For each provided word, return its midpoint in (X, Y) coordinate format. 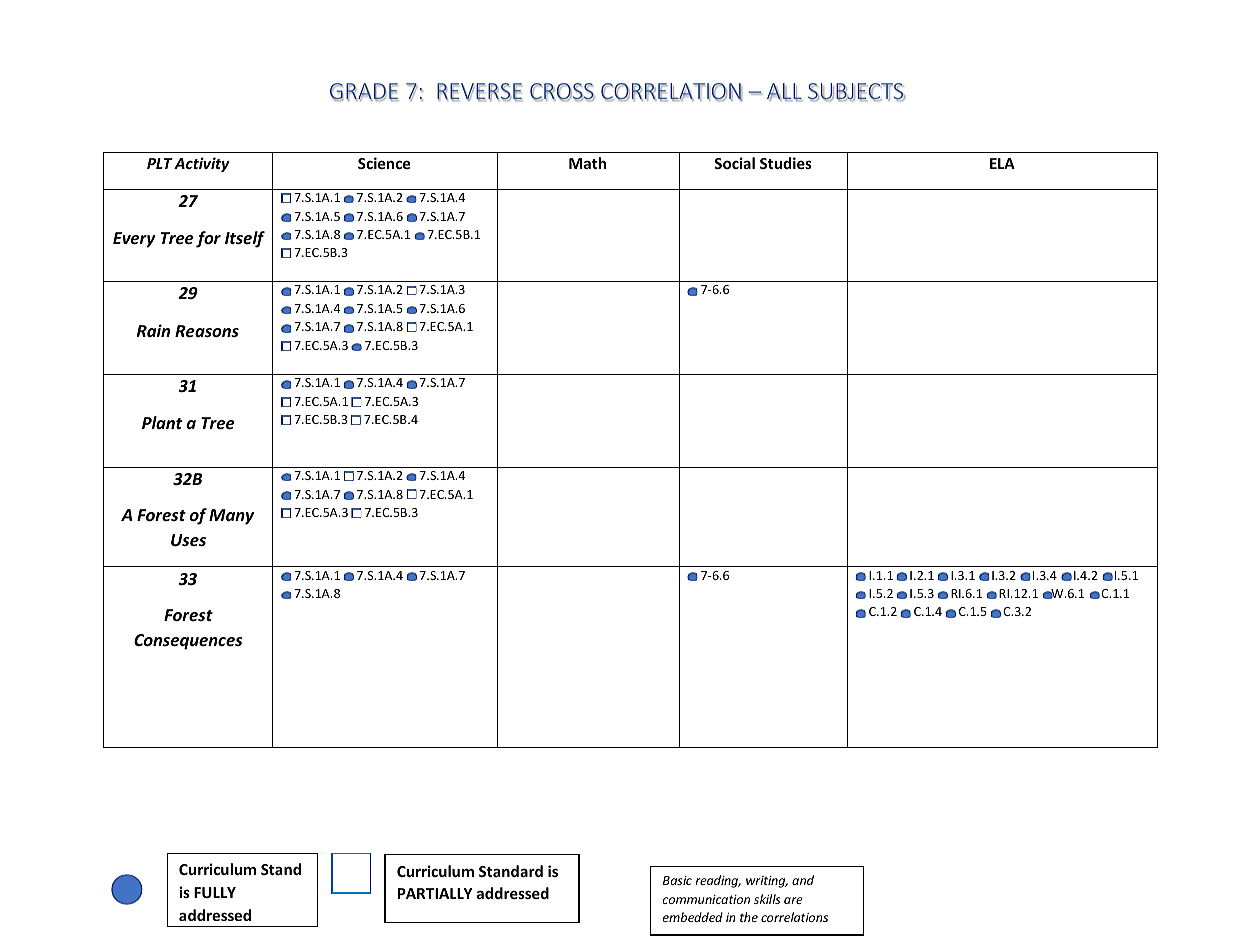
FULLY (215, 892)
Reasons (207, 331)
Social (734, 163)
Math (587, 163)
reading (718, 881)
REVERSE (479, 92)
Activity (202, 164)
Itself (245, 239)
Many (231, 517)
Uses (188, 540)
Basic (677, 880)
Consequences (188, 642)
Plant (162, 422)
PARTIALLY (435, 893)
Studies (786, 163)
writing (767, 882)
